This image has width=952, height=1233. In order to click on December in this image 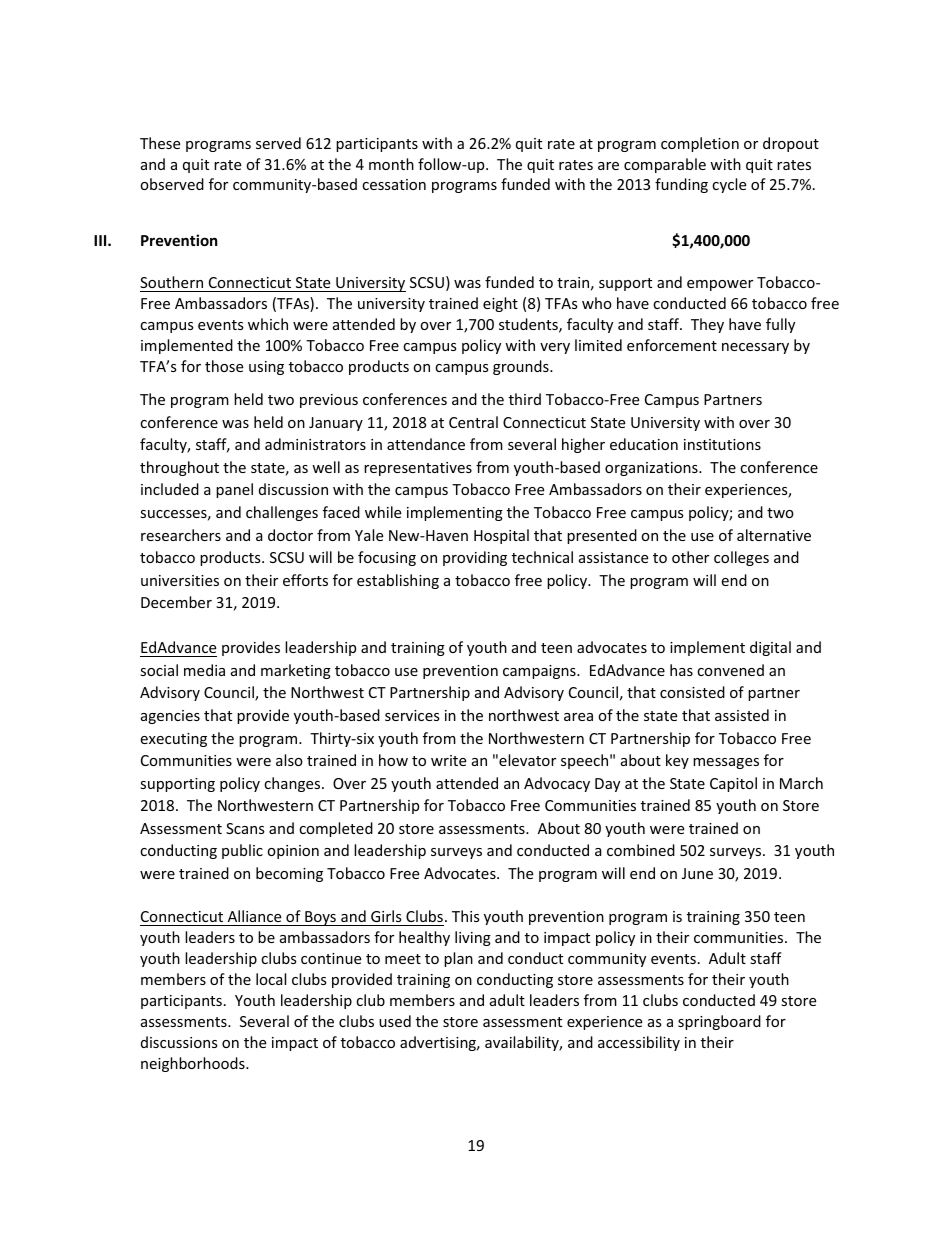, I will do `click(176, 602)`.
